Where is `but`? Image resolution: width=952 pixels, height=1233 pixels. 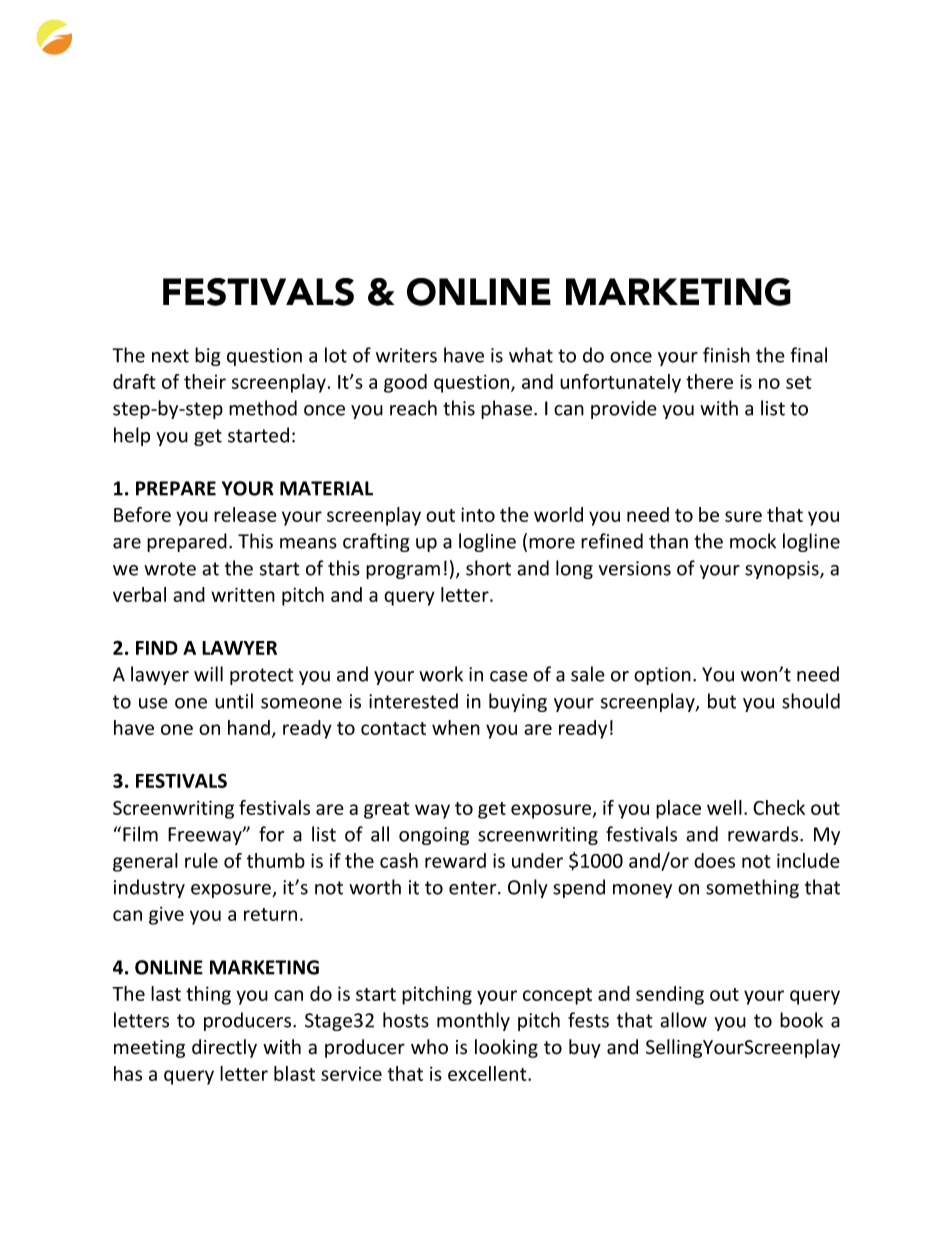
but is located at coordinates (722, 701).
